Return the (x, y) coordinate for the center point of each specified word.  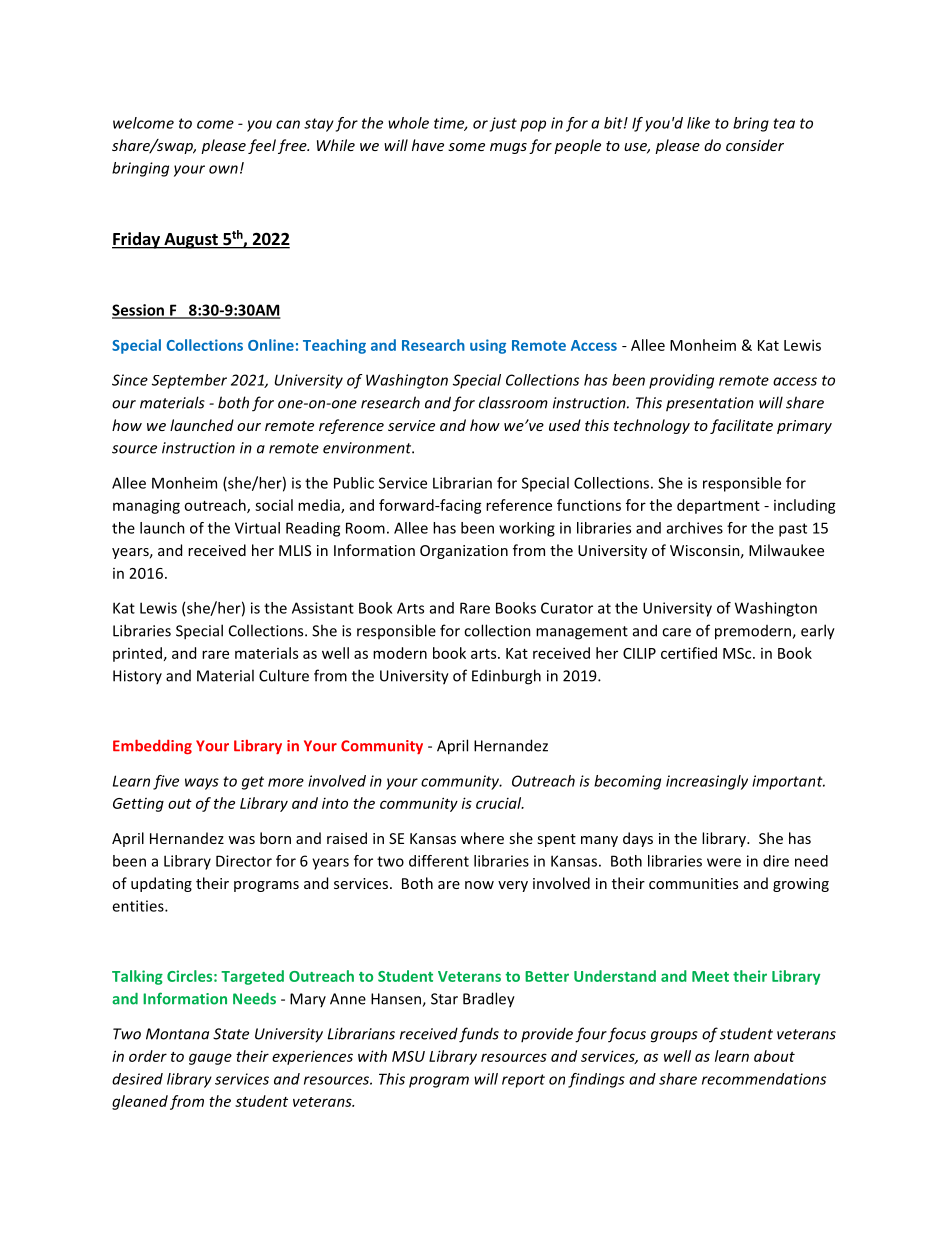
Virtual (257, 528)
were (724, 862)
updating (161, 884)
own (223, 169)
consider (755, 145)
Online (271, 345)
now (479, 885)
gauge (210, 1059)
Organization (464, 552)
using (488, 346)
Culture (284, 675)
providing (681, 381)
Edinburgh (506, 677)
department (718, 506)
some (466, 147)
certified (689, 653)
